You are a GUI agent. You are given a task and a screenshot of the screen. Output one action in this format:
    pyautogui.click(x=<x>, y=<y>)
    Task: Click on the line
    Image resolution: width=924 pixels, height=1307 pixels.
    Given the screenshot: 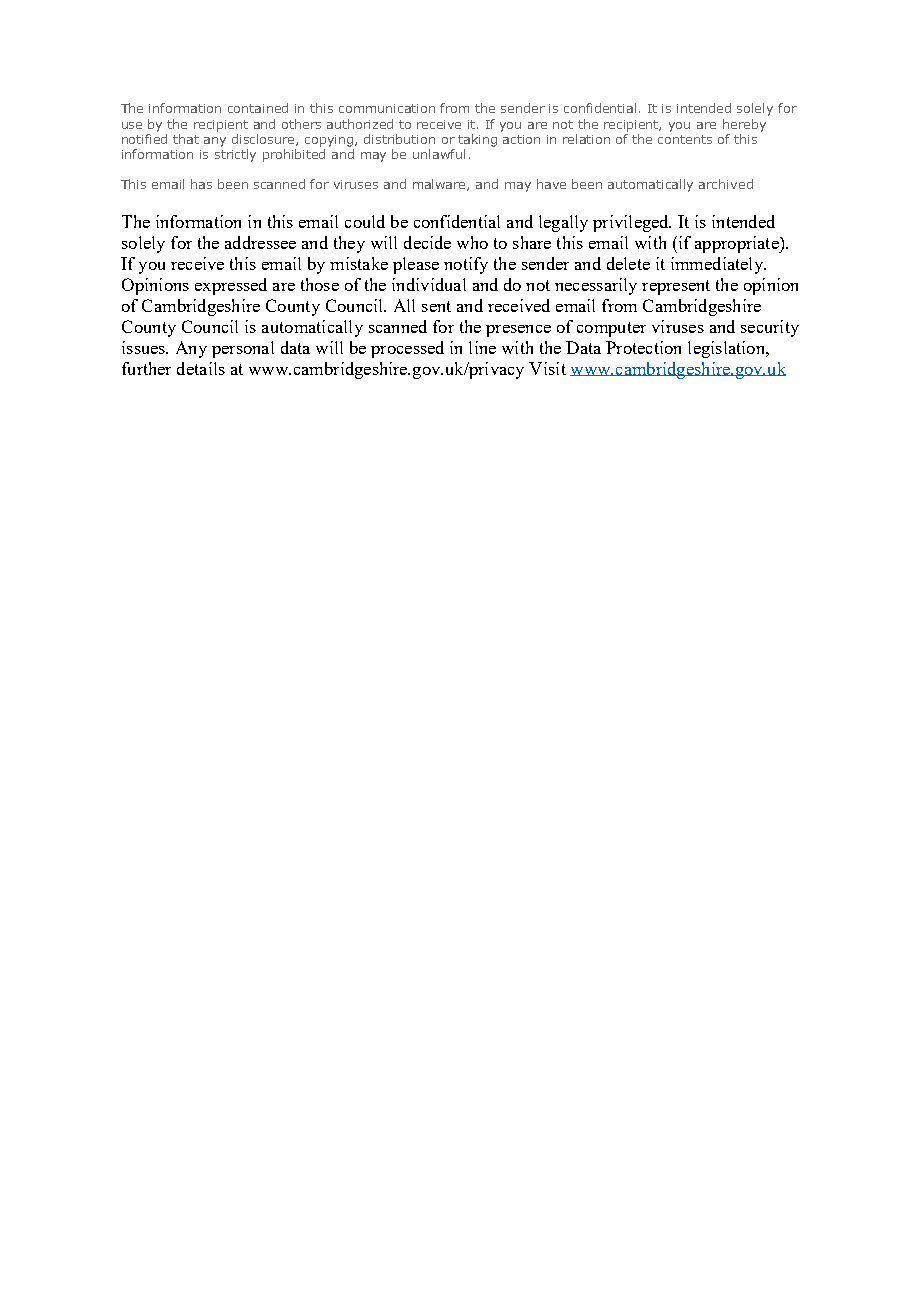 What is the action you would take?
    pyautogui.click(x=482, y=347)
